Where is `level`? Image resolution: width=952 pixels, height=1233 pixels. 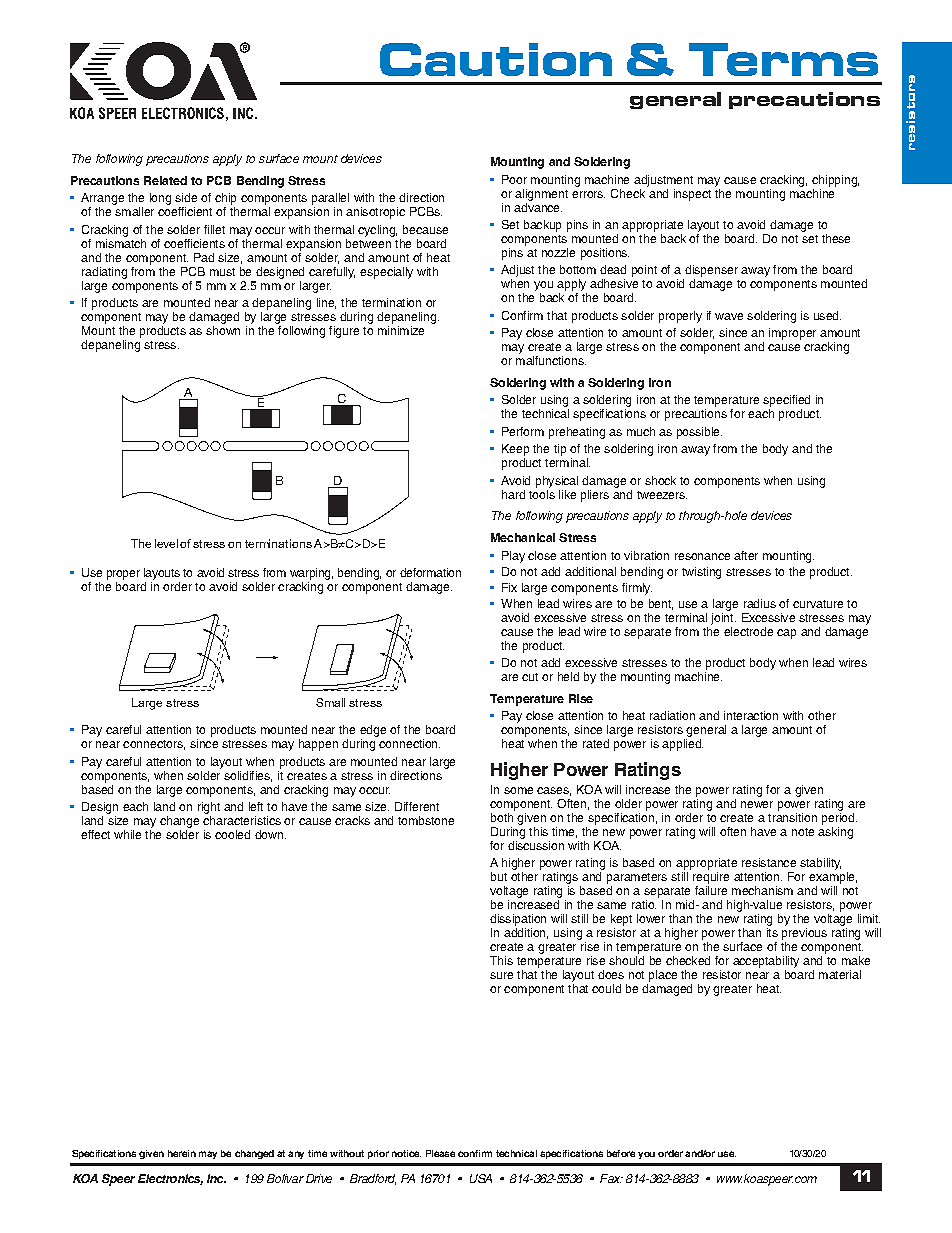 level is located at coordinates (166, 543).
